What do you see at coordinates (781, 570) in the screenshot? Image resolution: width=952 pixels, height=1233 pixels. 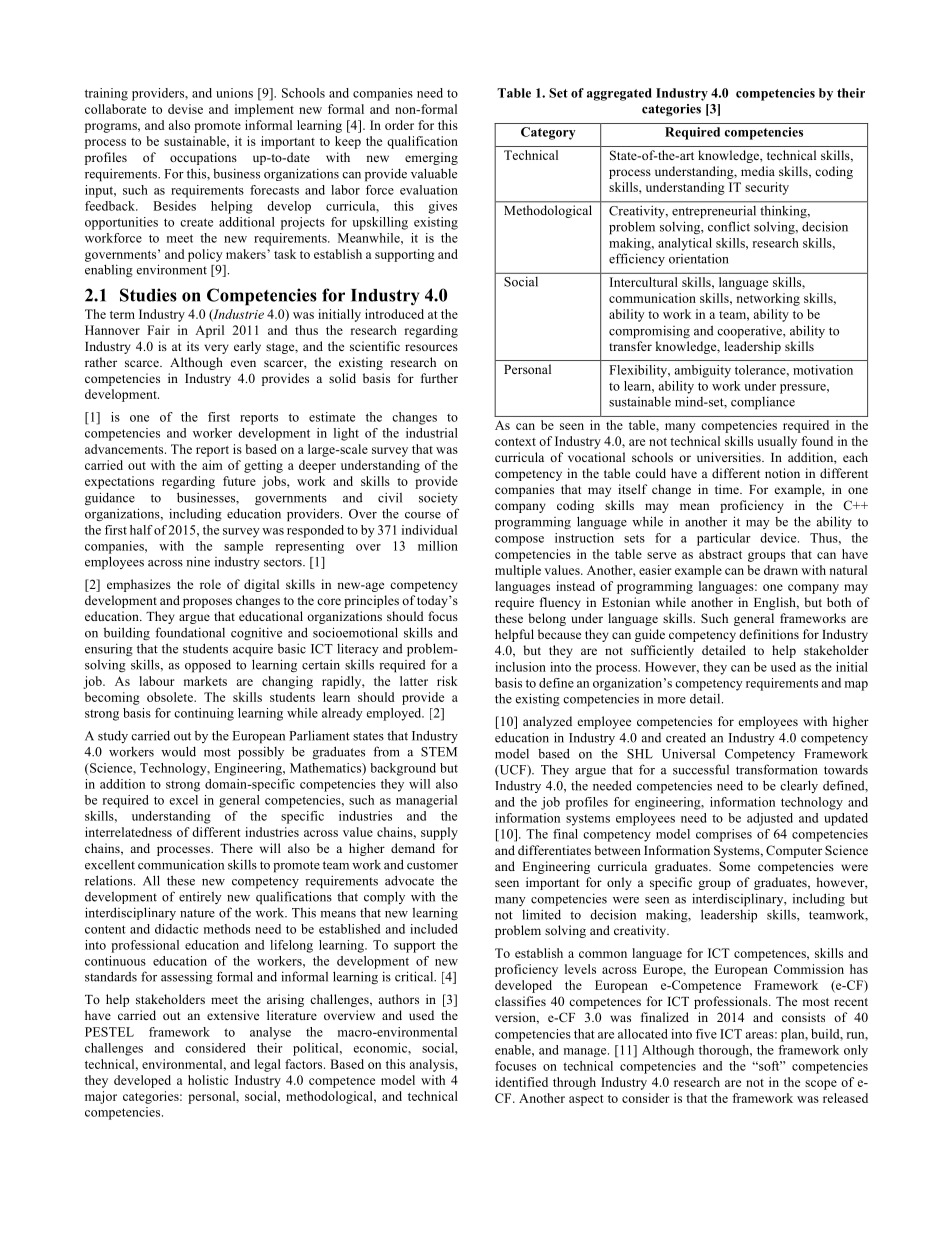 I see `drawn` at bounding box center [781, 570].
